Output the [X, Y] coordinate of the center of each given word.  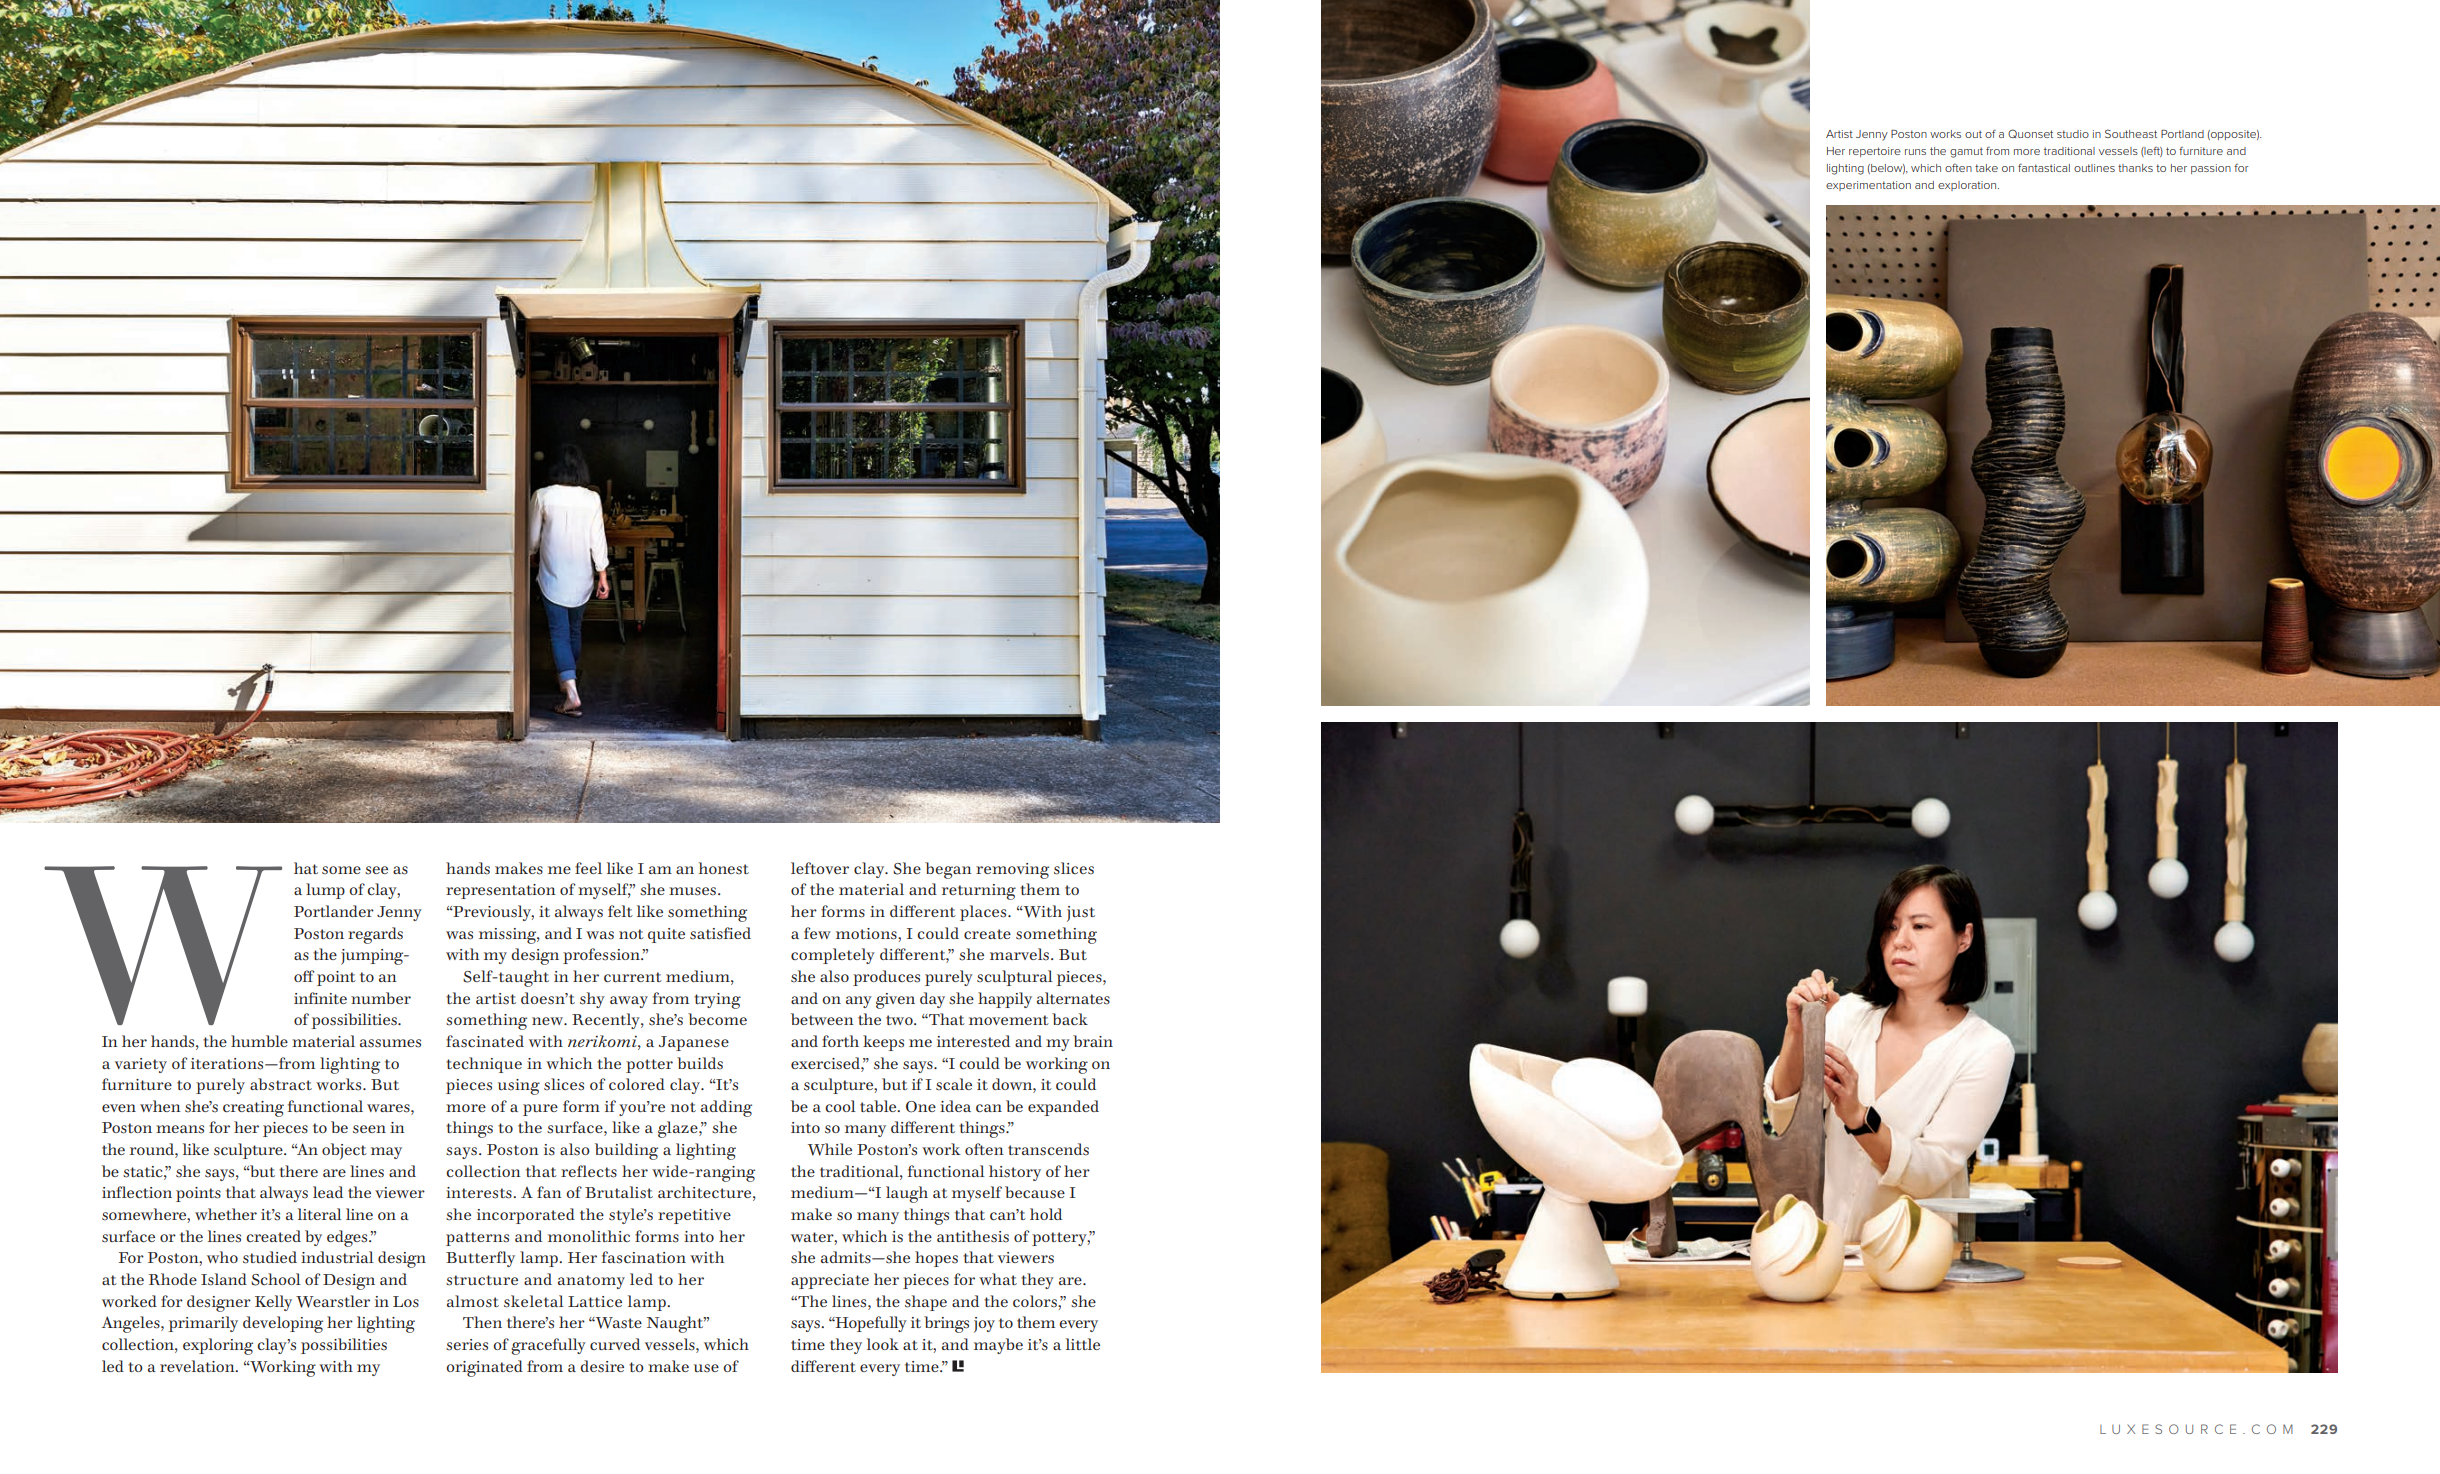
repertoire [1875, 152]
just [1081, 914]
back [1070, 1019]
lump [325, 891]
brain [1093, 1041]
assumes [390, 1043]
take [1986, 168]
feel [588, 868]
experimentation [1868, 186]
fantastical [2044, 168]
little [1083, 1344]
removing [1012, 871]
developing [283, 1324]
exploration [1968, 186]
